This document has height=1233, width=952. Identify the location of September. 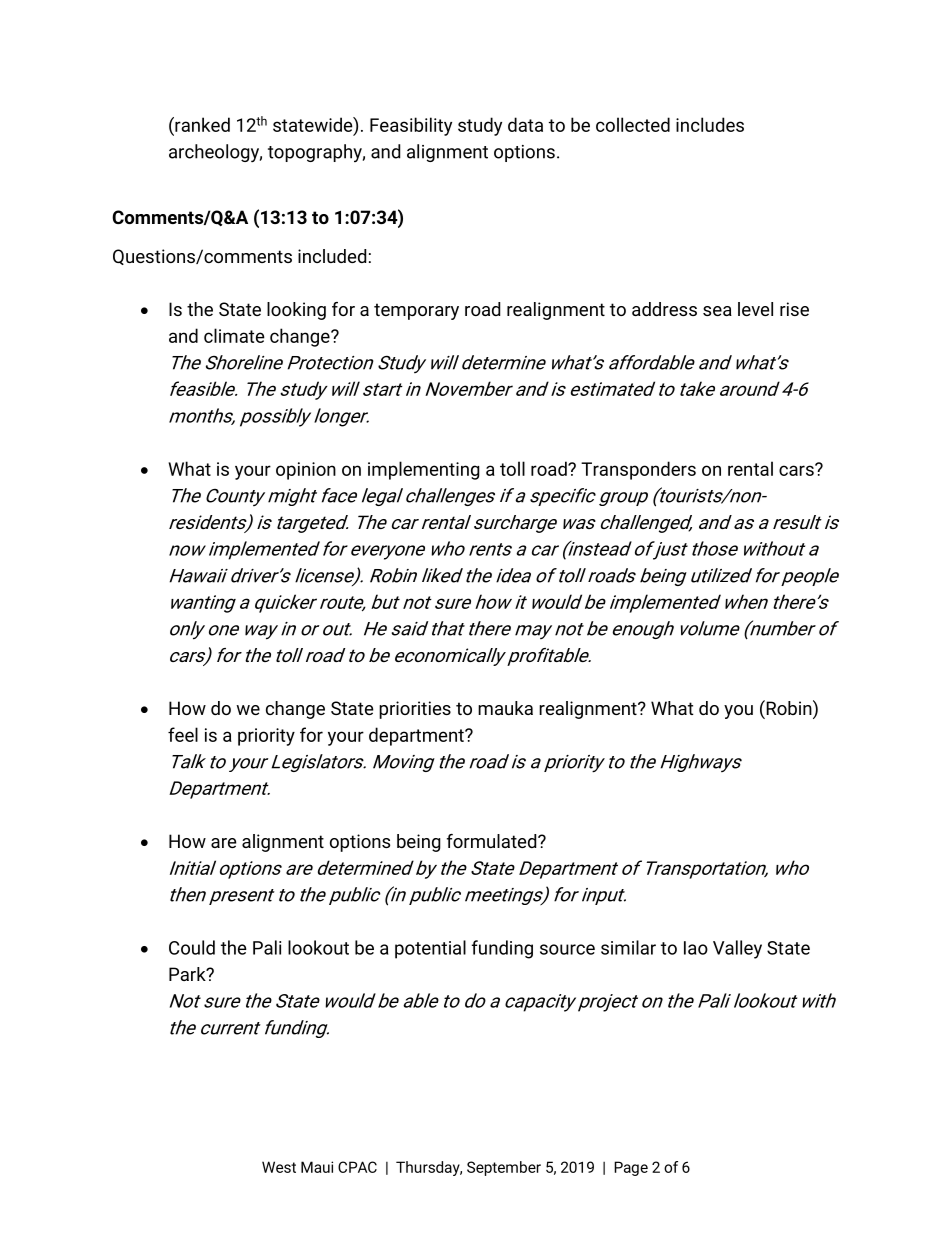
(504, 1168).
